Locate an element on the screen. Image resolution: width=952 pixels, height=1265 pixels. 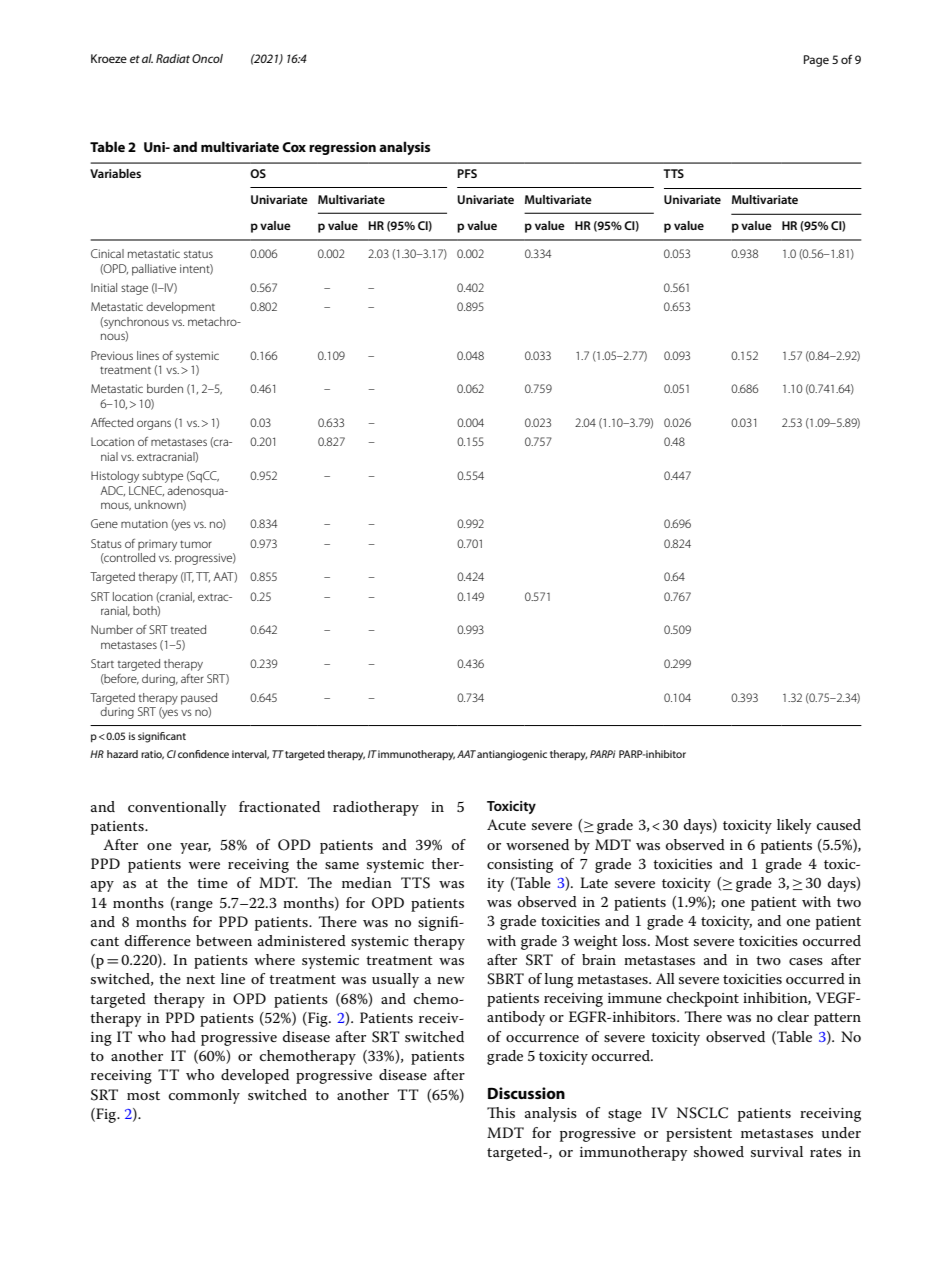
conventionally is located at coordinates (177, 808).
